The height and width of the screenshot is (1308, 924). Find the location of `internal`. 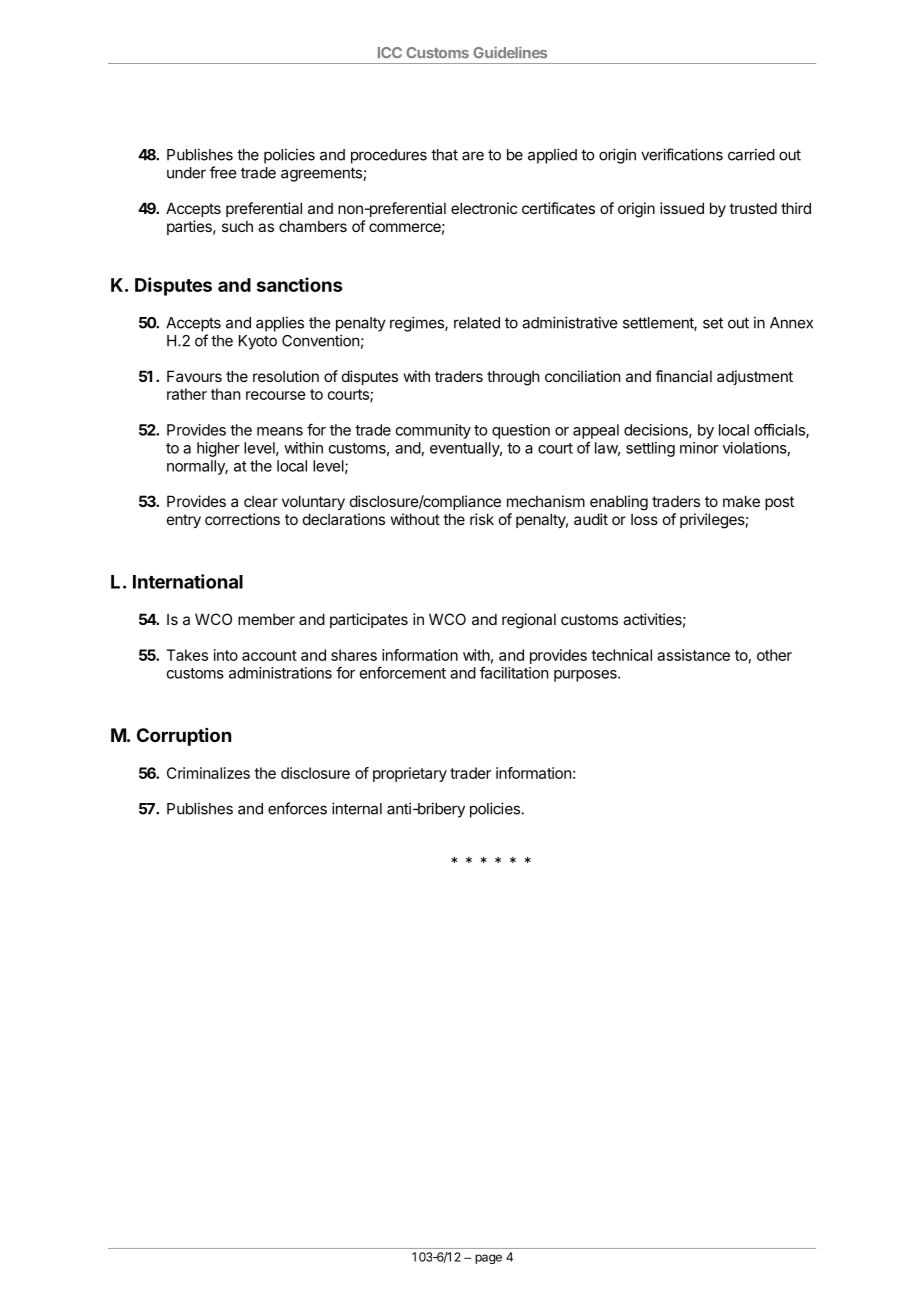

internal is located at coordinates (357, 808).
